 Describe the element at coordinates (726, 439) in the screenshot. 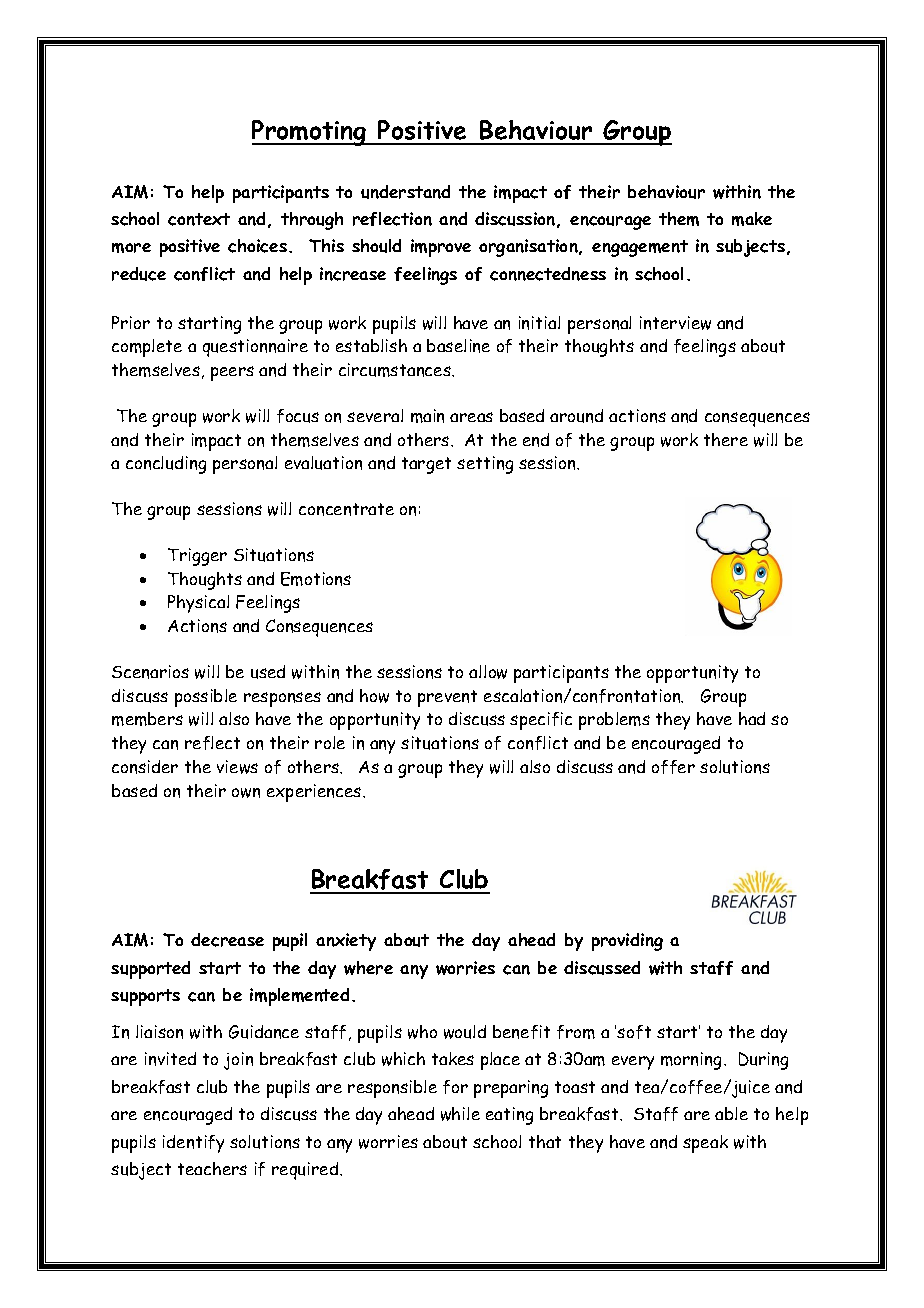

I see `there` at that location.
